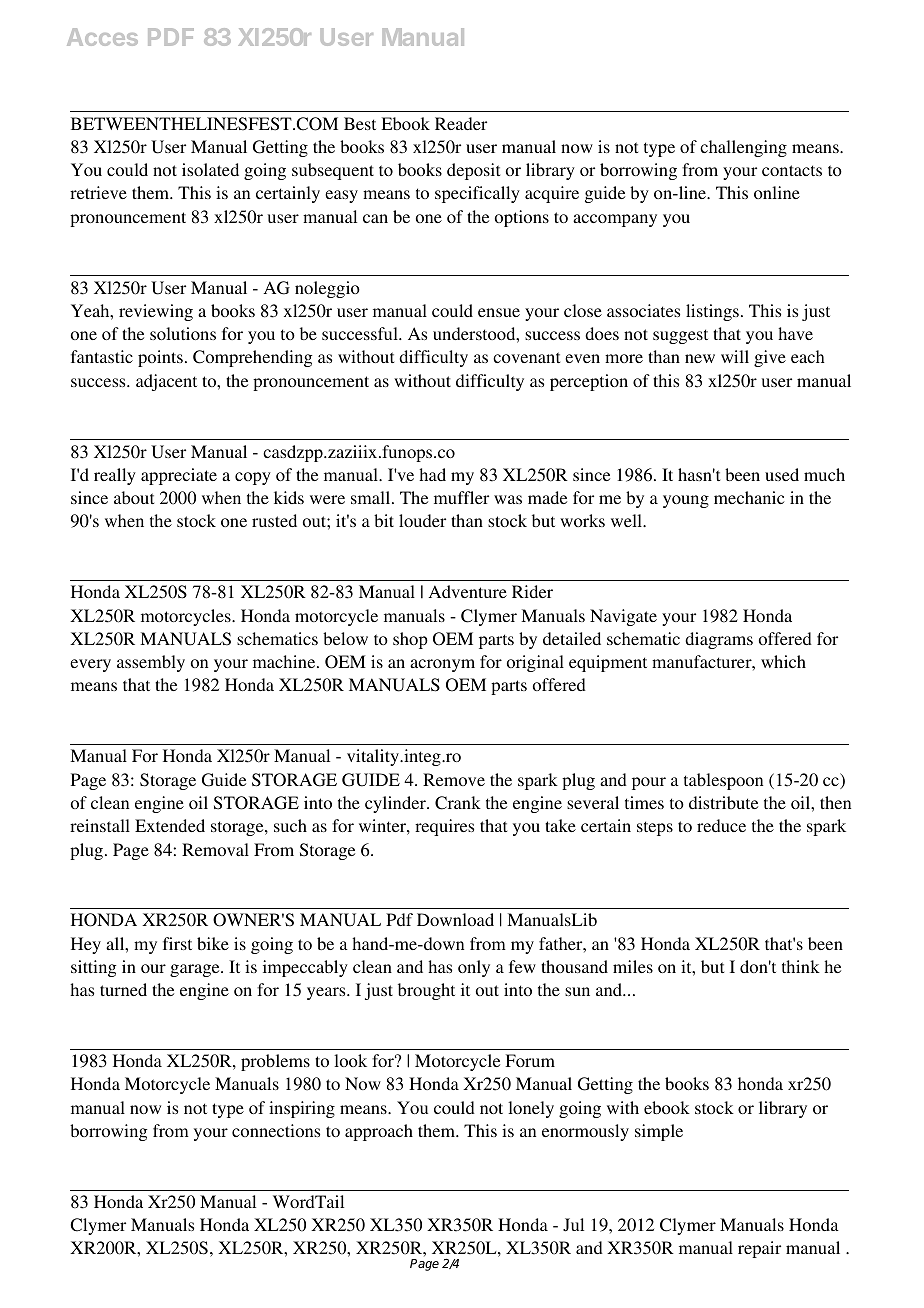  What do you see at coordinates (276, 1130) in the image?
I see `connections` at bounding box center [276, 1130].
